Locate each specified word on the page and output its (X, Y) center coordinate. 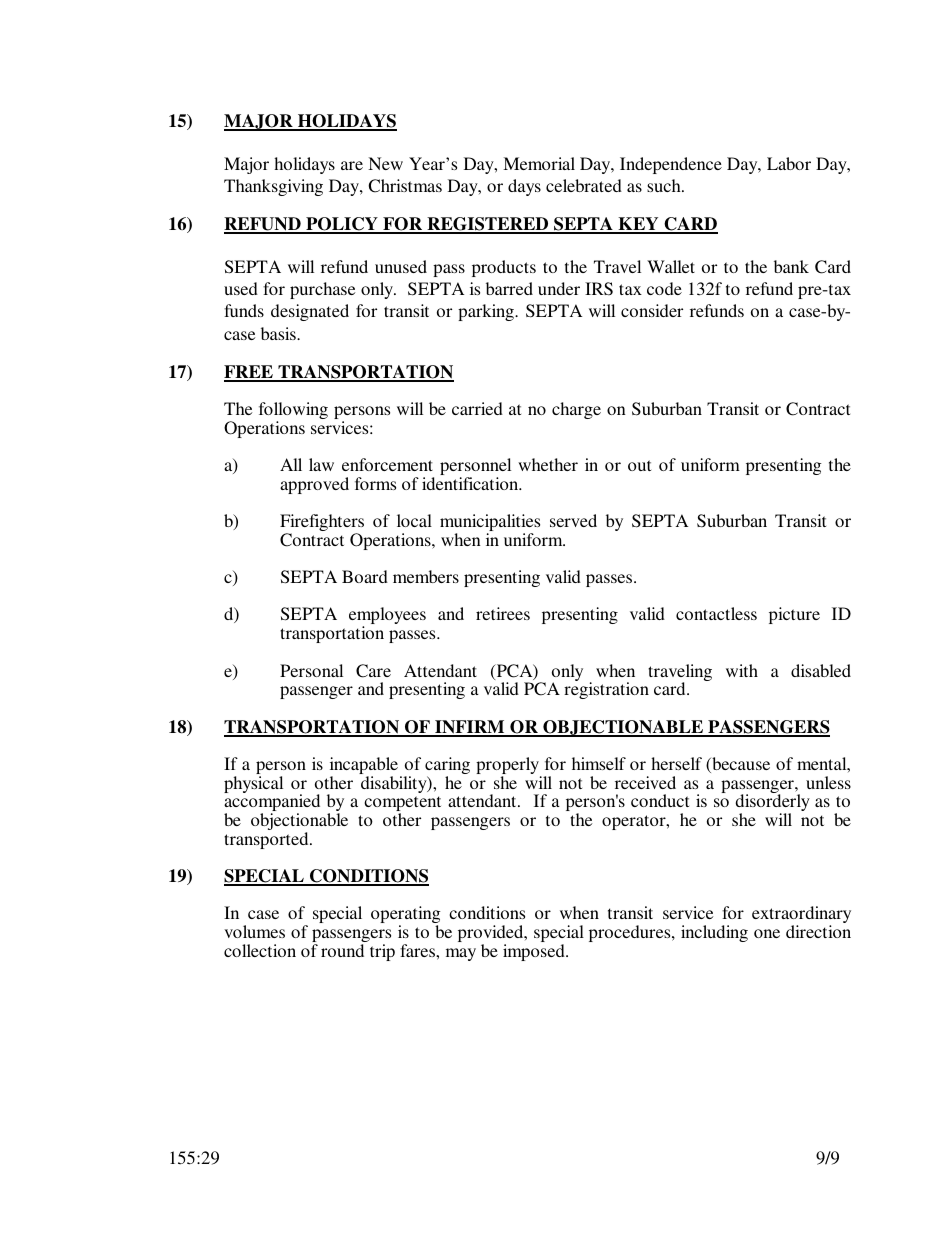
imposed (535, 952)
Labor (789, 163)
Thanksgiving (273, 187)
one (767, 933)
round (342, 950)
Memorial (539, 163)
